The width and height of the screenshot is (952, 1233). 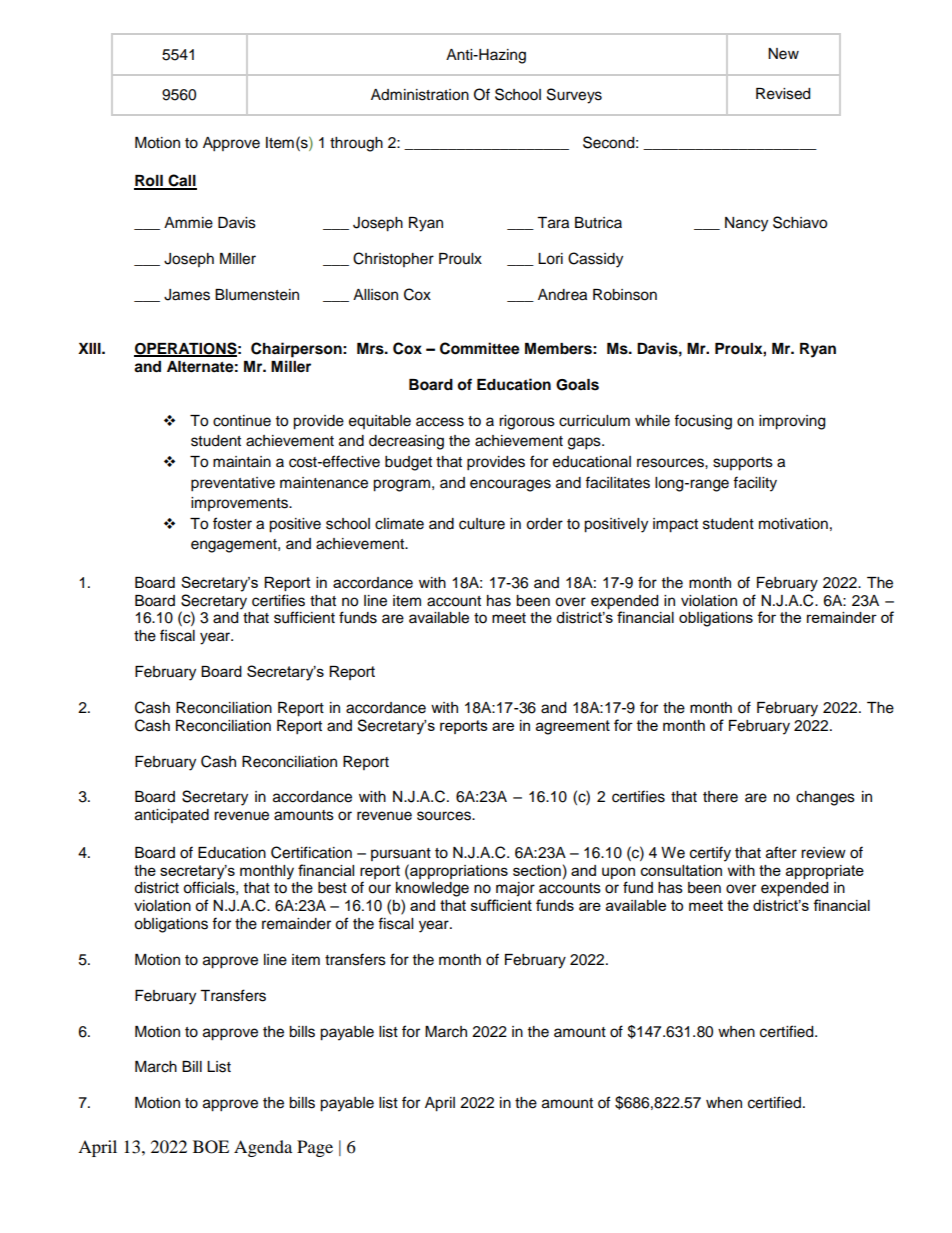 What do you see at coordinates (480, 348) in the screenshot?
I see `Committee` at bounding box center [480, 348].
